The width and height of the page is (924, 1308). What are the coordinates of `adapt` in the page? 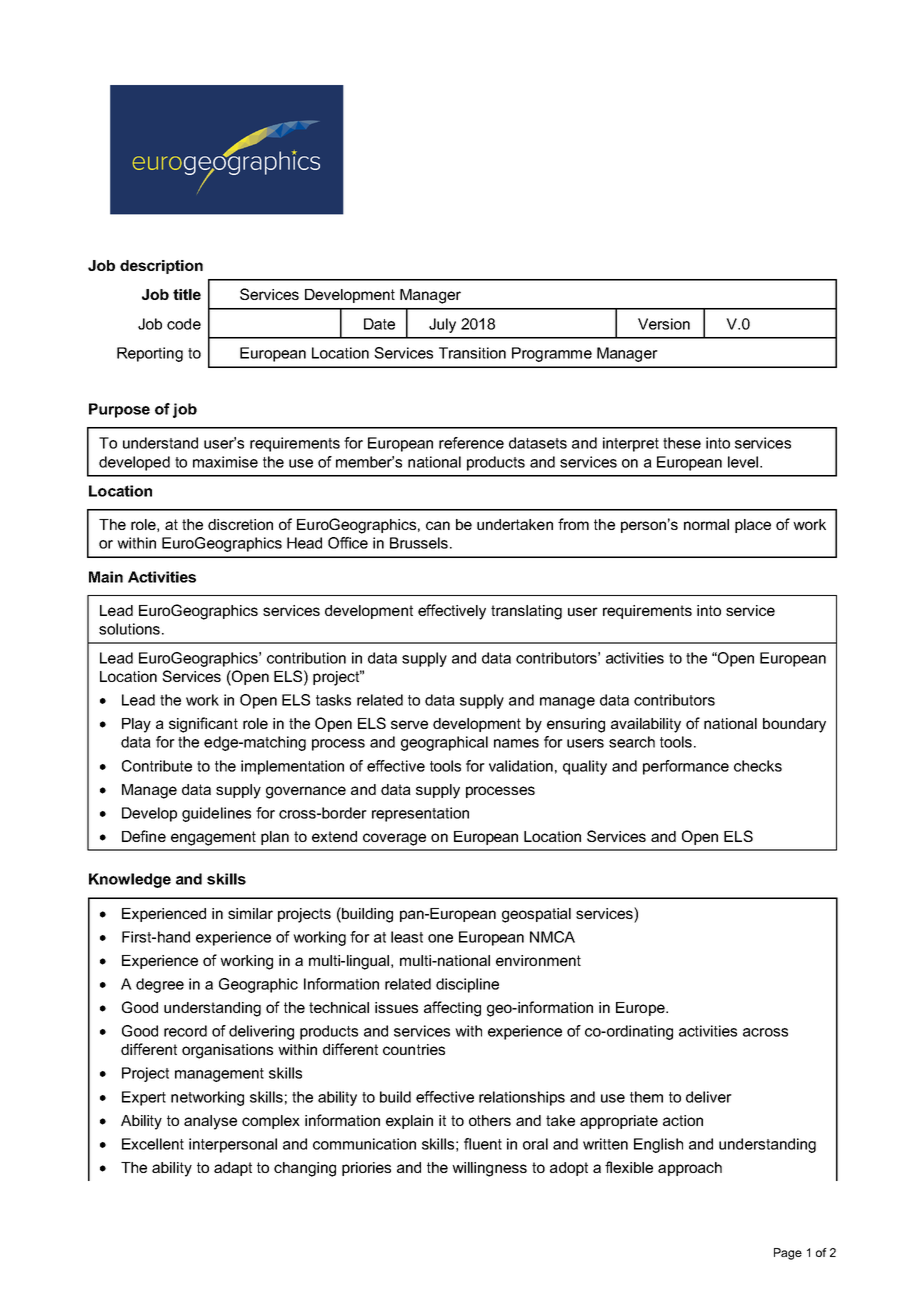 It's located at (233, 1169).
